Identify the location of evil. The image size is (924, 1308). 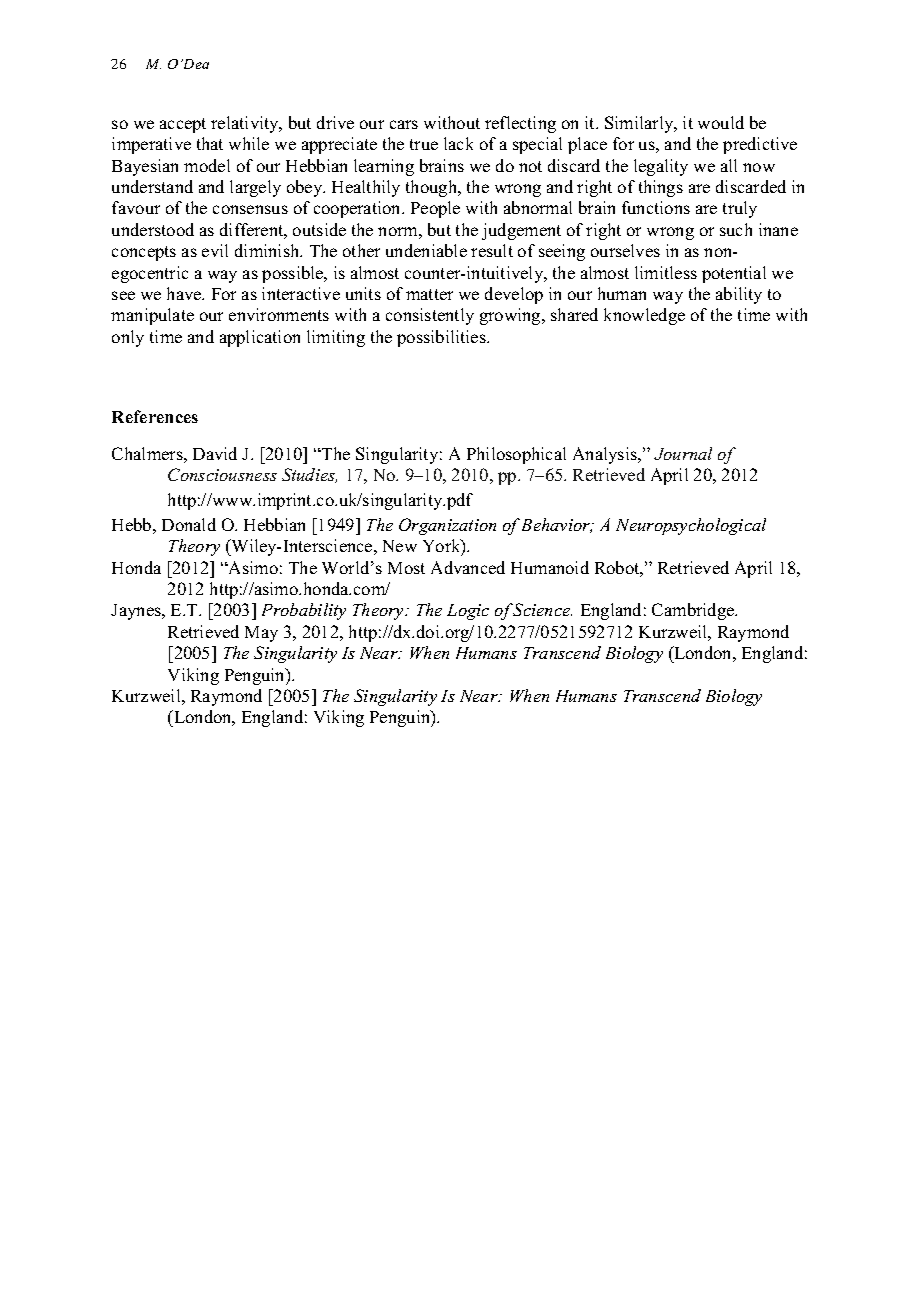
(215, 250).
